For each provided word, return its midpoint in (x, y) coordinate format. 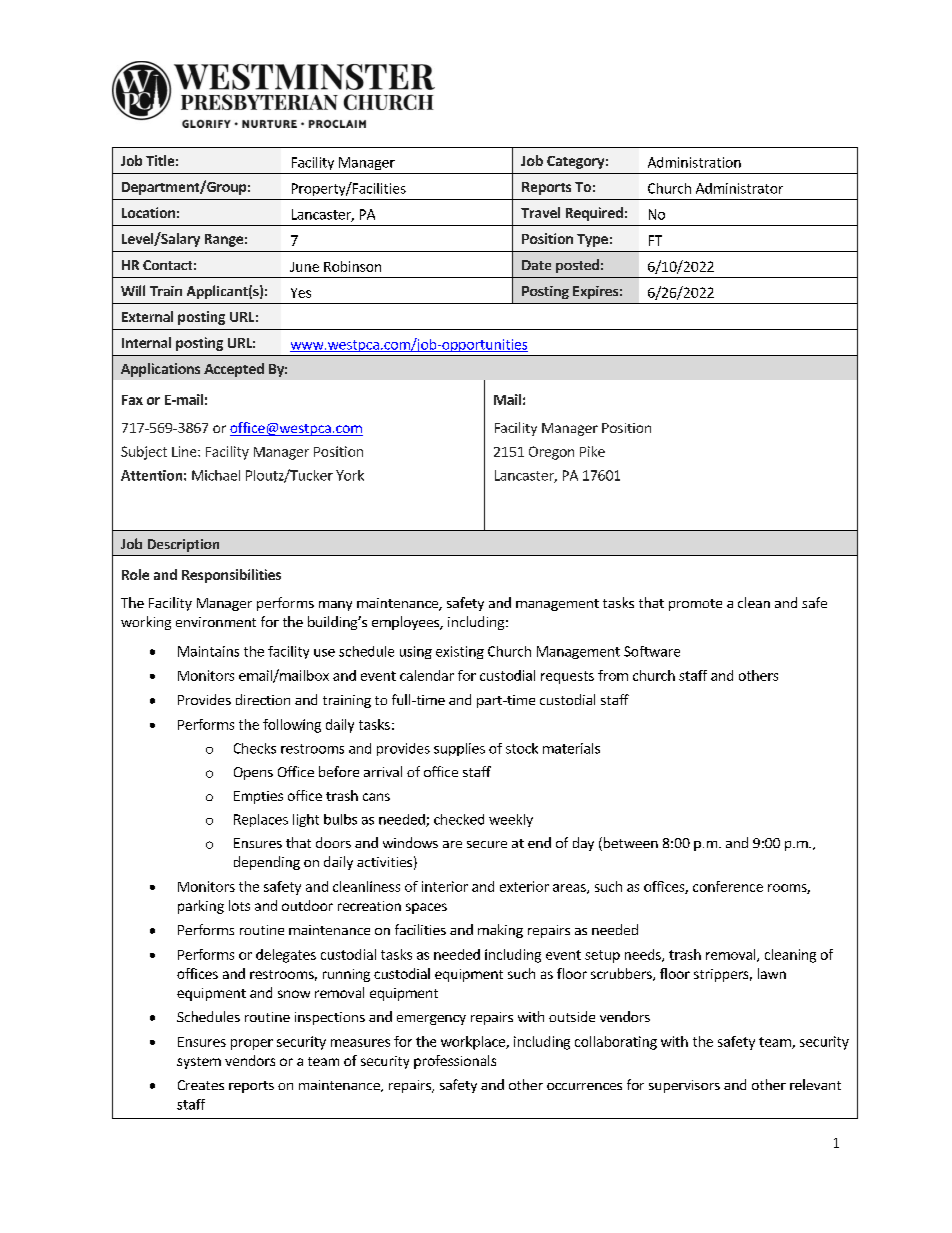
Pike (592, 451)
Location (148, 212)
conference (728, 886)
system (199, 1063)
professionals (455, 1062)
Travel (540, 212)
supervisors (684, 1086)
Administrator (739, 188)
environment (216, 622)
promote (695, 605)
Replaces (261, 820)
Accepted (234, 370)
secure (487, 844)
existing (460, 652)
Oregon (551, 453)
